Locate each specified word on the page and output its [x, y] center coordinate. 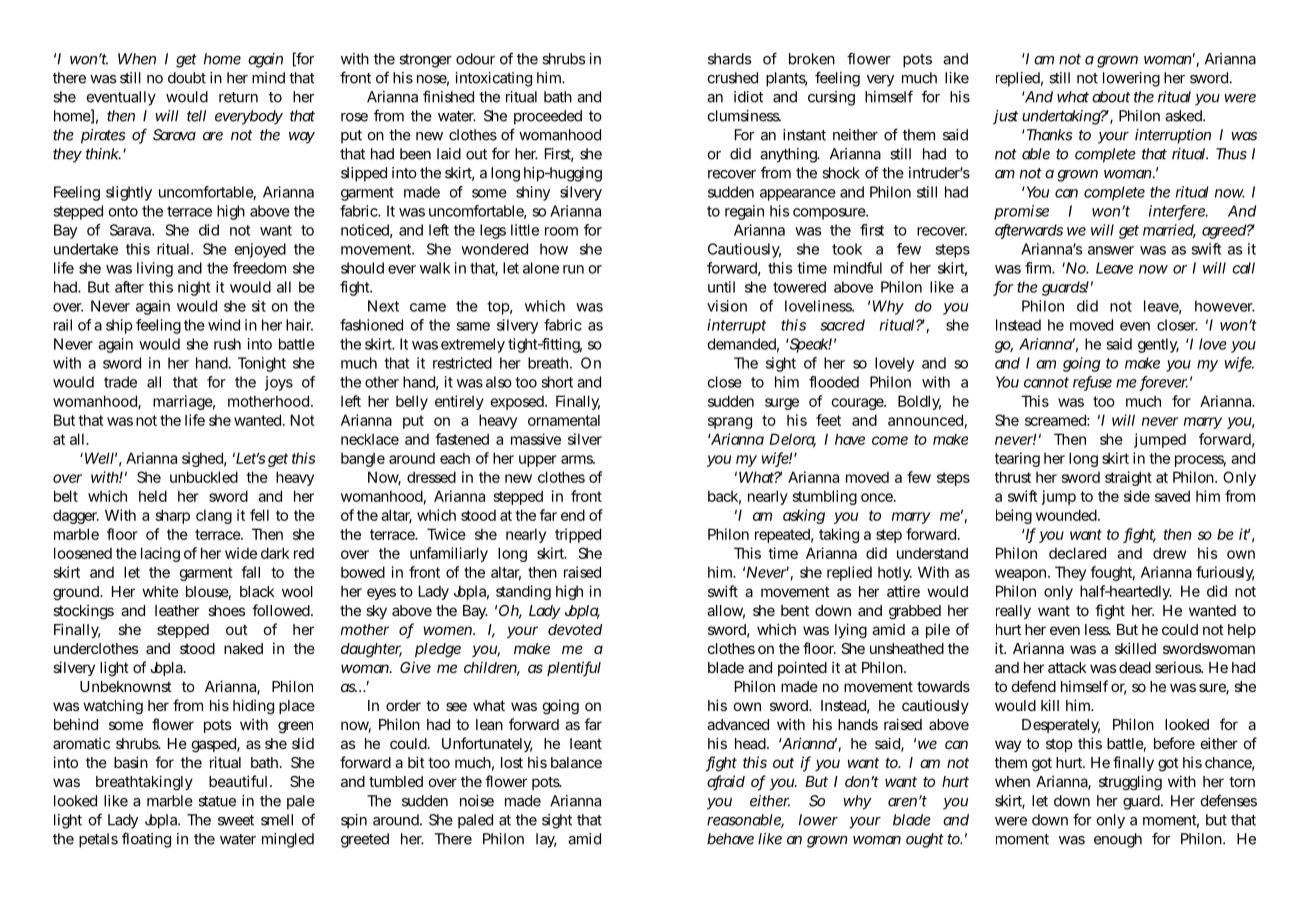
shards [729, 59]
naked [243, 648]
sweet [236, 820]
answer [1111, 250]
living [155, 269]
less [1098, 629]
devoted [575, 629]
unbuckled [204, 477]
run [573, 269]
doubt [187, 78]
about [1111, 97]
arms [578, 459]
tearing [1017, 459]
